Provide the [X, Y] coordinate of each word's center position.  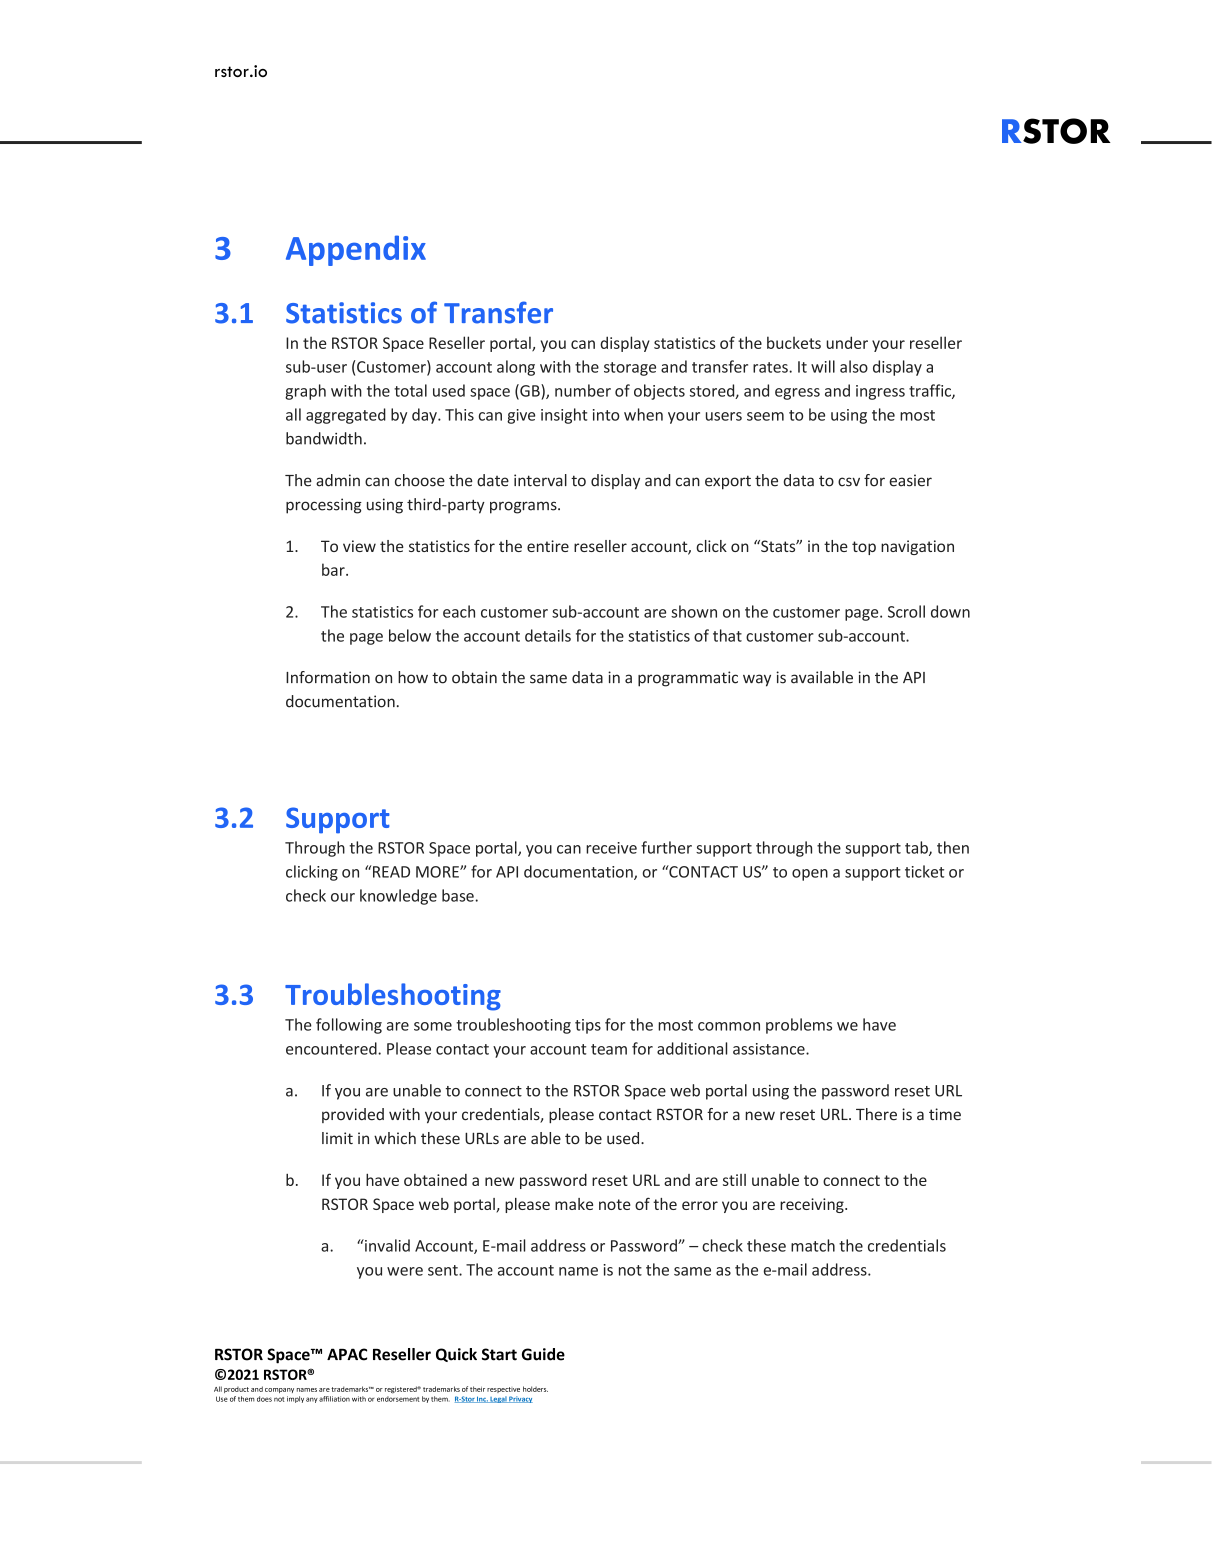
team [609, 1049]
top [864, 548]
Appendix [356, 250]
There [876, 1114]
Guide [543, 1354]
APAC [347, 1354]
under [847, 342]
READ [390, 871]
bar [334, 569]
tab [917, 848]
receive [611, 848]
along [516, 368]
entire [548, 546]
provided [353, 1115]
